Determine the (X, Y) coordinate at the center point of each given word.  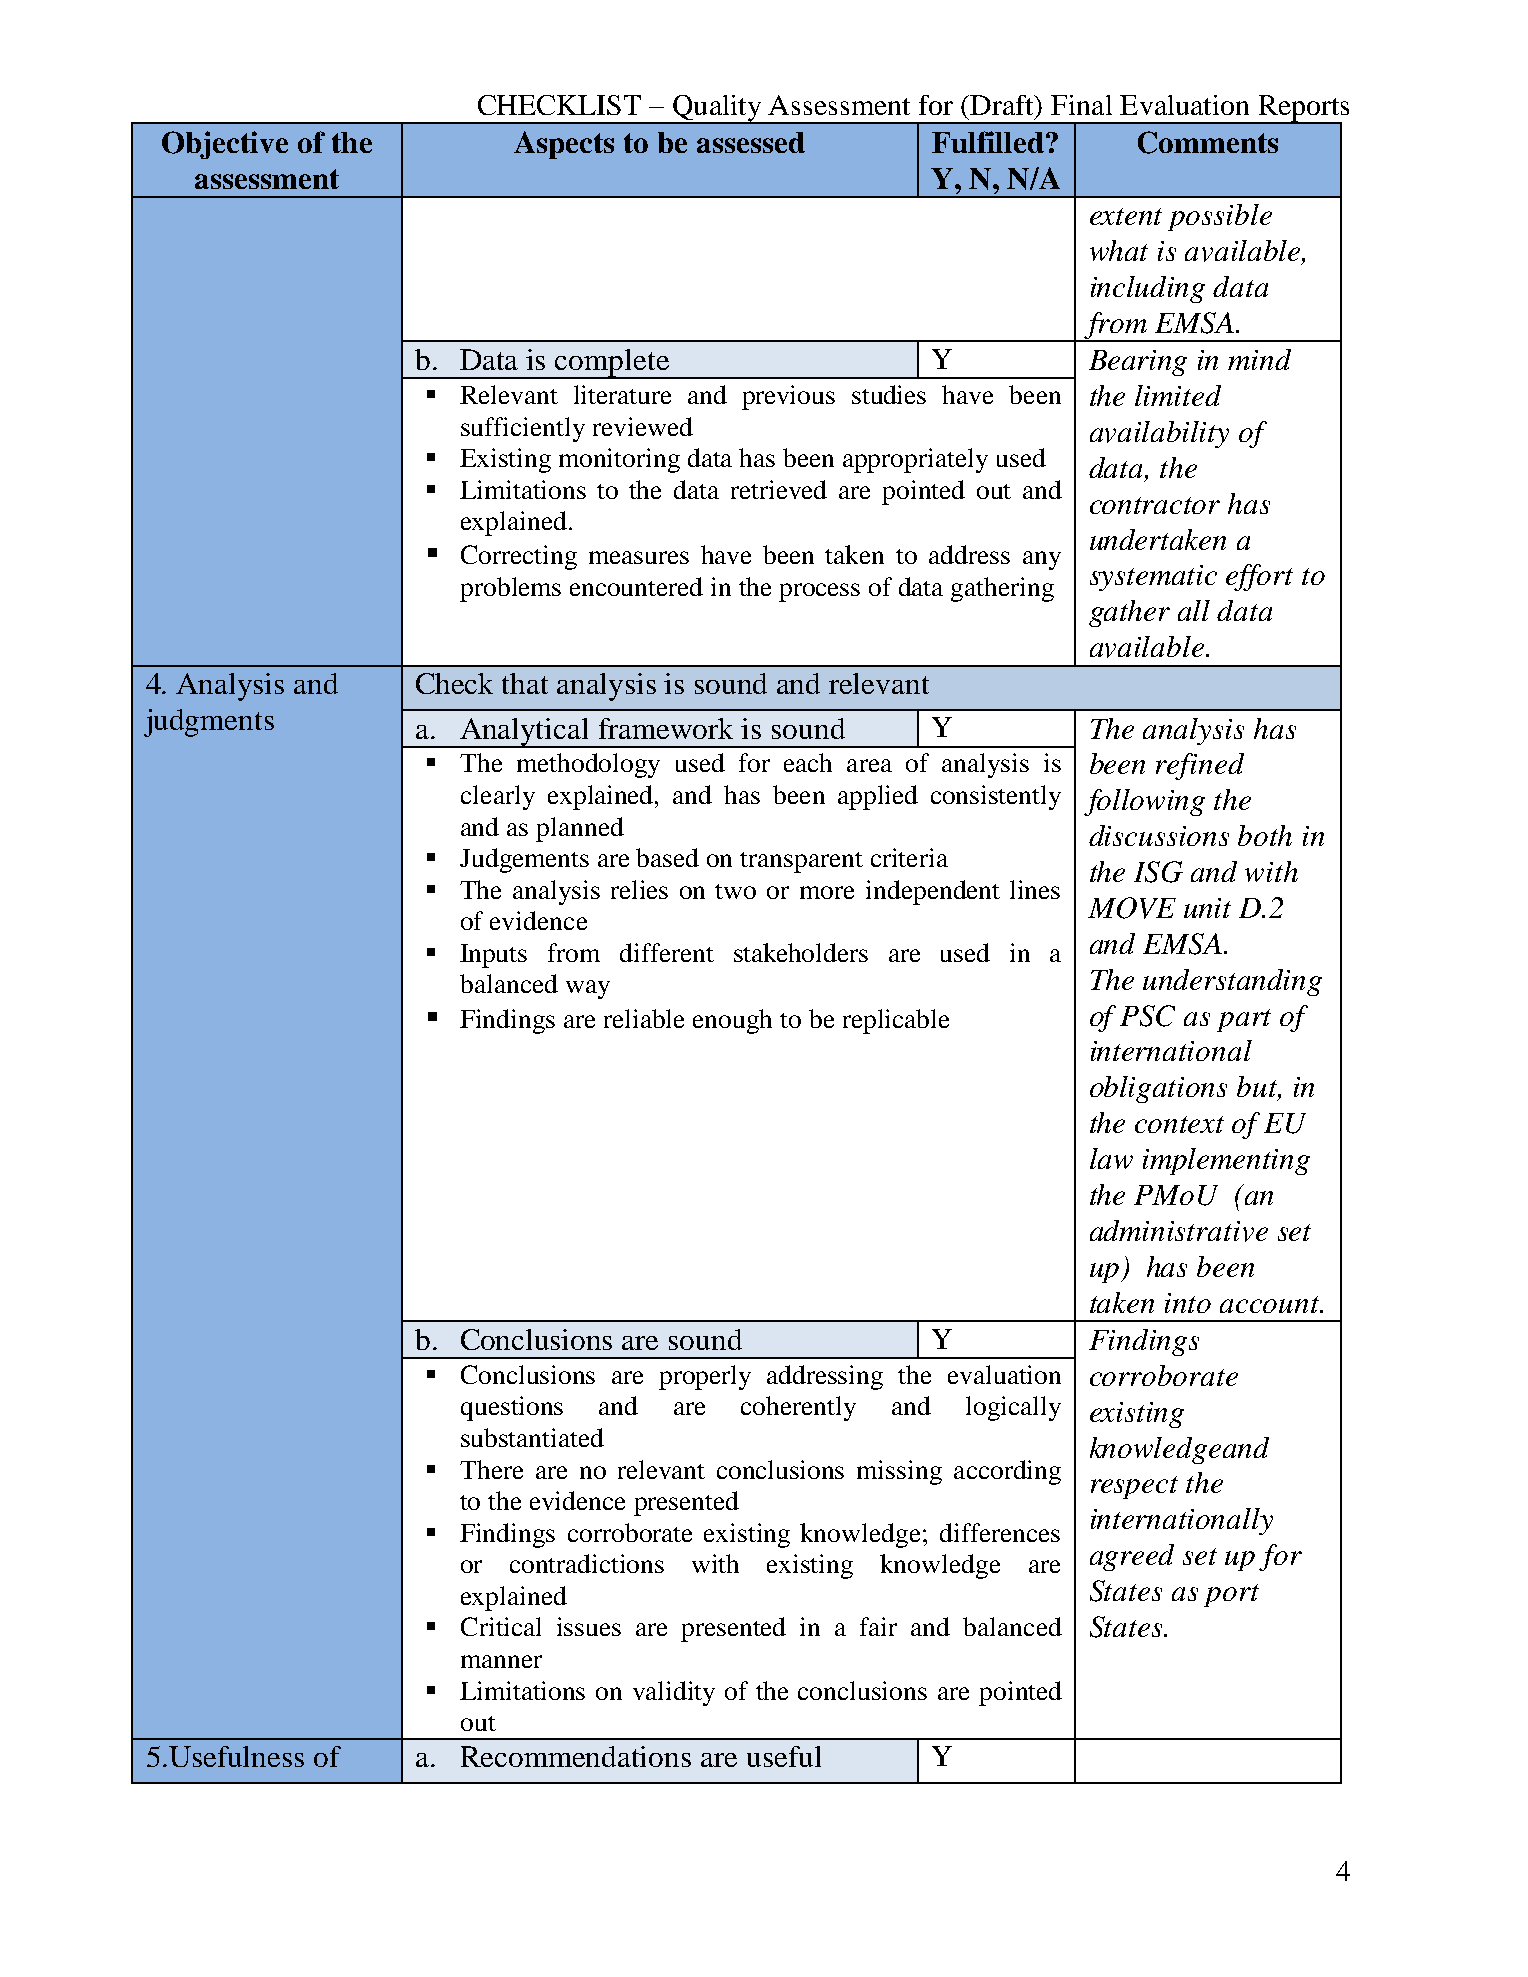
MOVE (1132, 908)
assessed (751, 142)
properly (705, 1377)
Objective (225, 145)
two (735, 891)
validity (674, 1693)
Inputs (493, 956)
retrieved (779, 489)
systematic (1153, 578)
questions (512, 1408)
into (1188, 1303)
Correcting (519, 557)
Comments (1208, 142)
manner (501, 1661)
